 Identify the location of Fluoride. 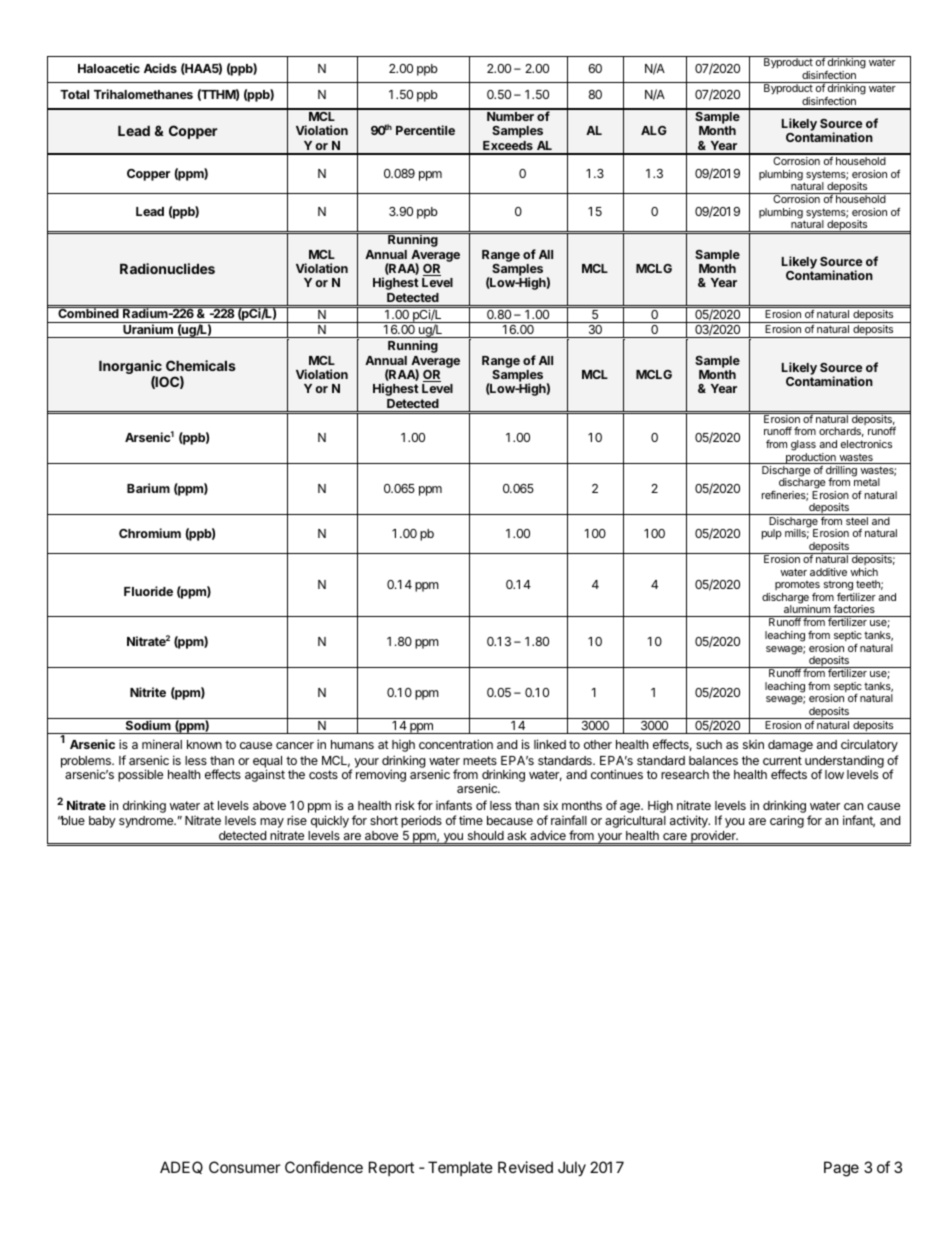
(148, 591).
